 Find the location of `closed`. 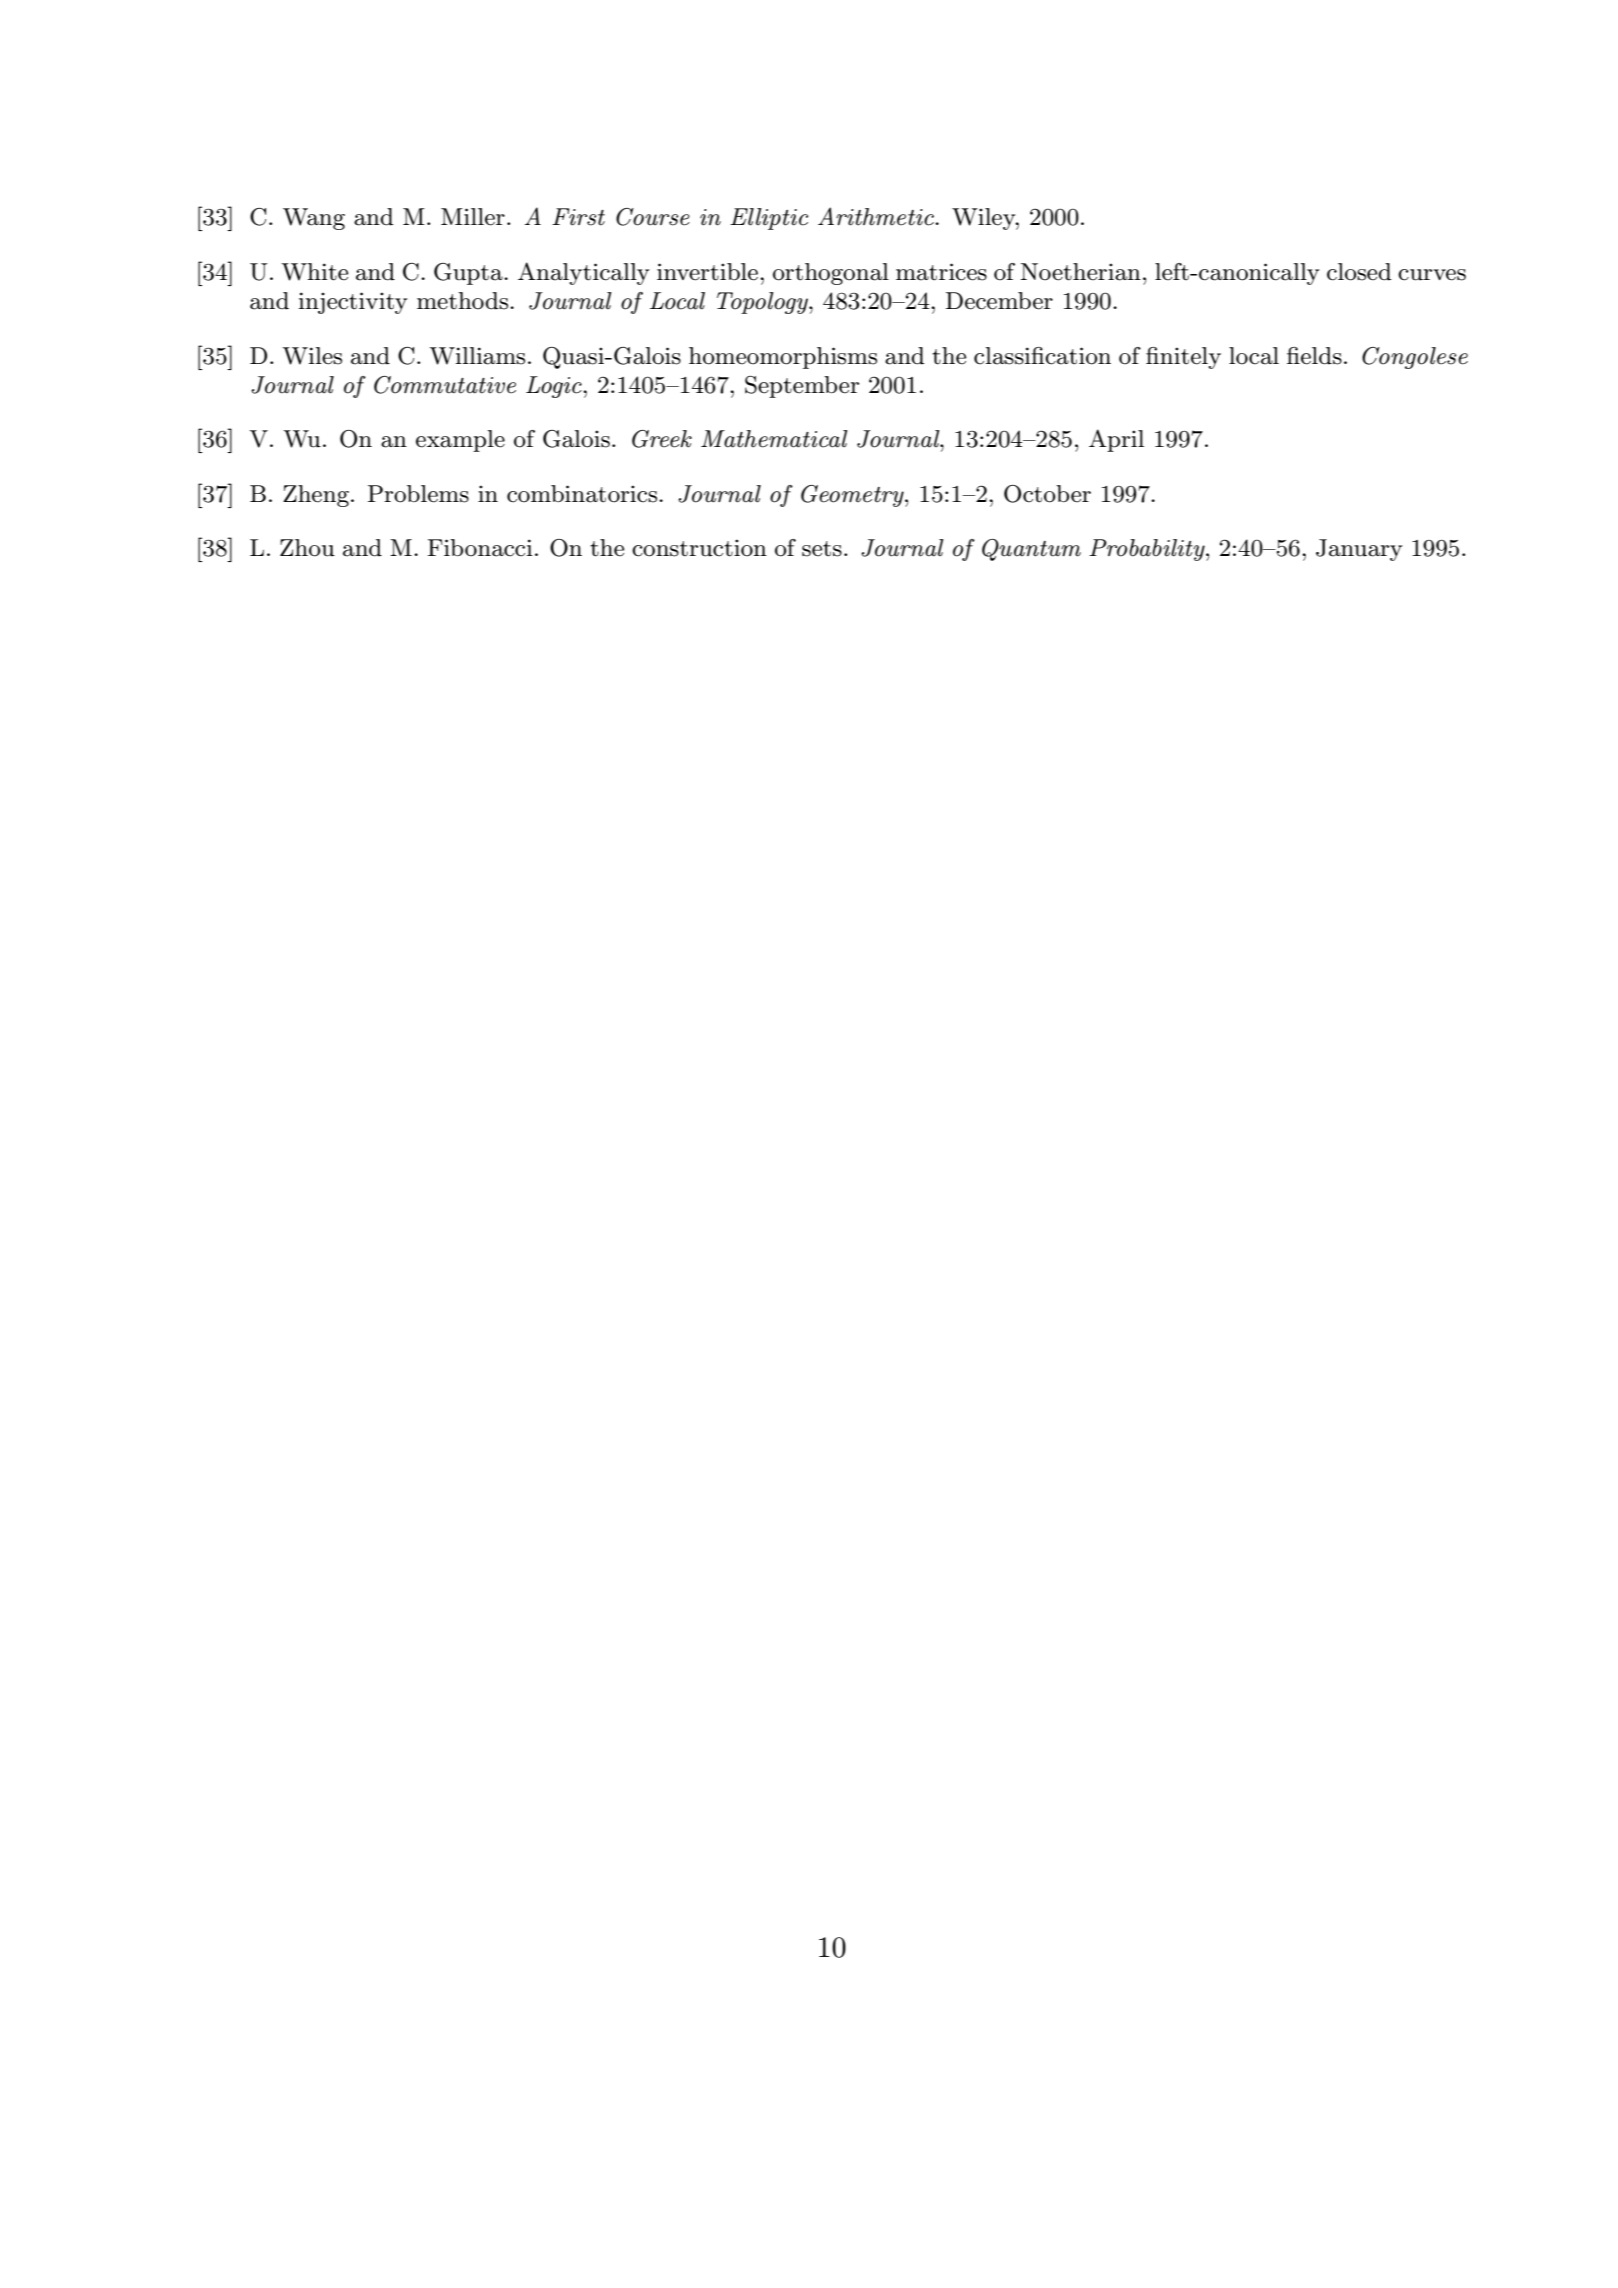

closed is located at coordinates (1359, 272).
